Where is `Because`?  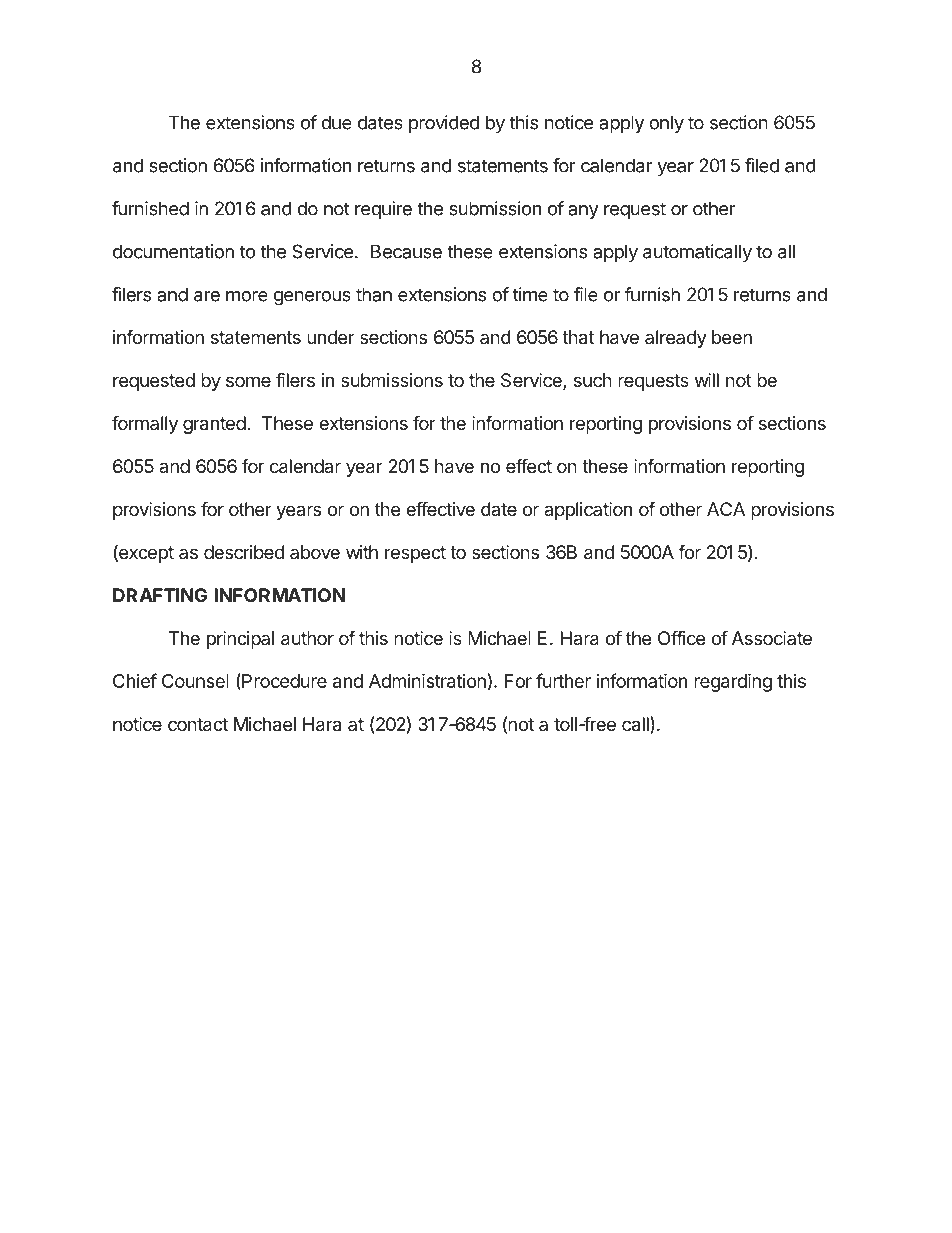
Because is located at coordinates (406, 251).
